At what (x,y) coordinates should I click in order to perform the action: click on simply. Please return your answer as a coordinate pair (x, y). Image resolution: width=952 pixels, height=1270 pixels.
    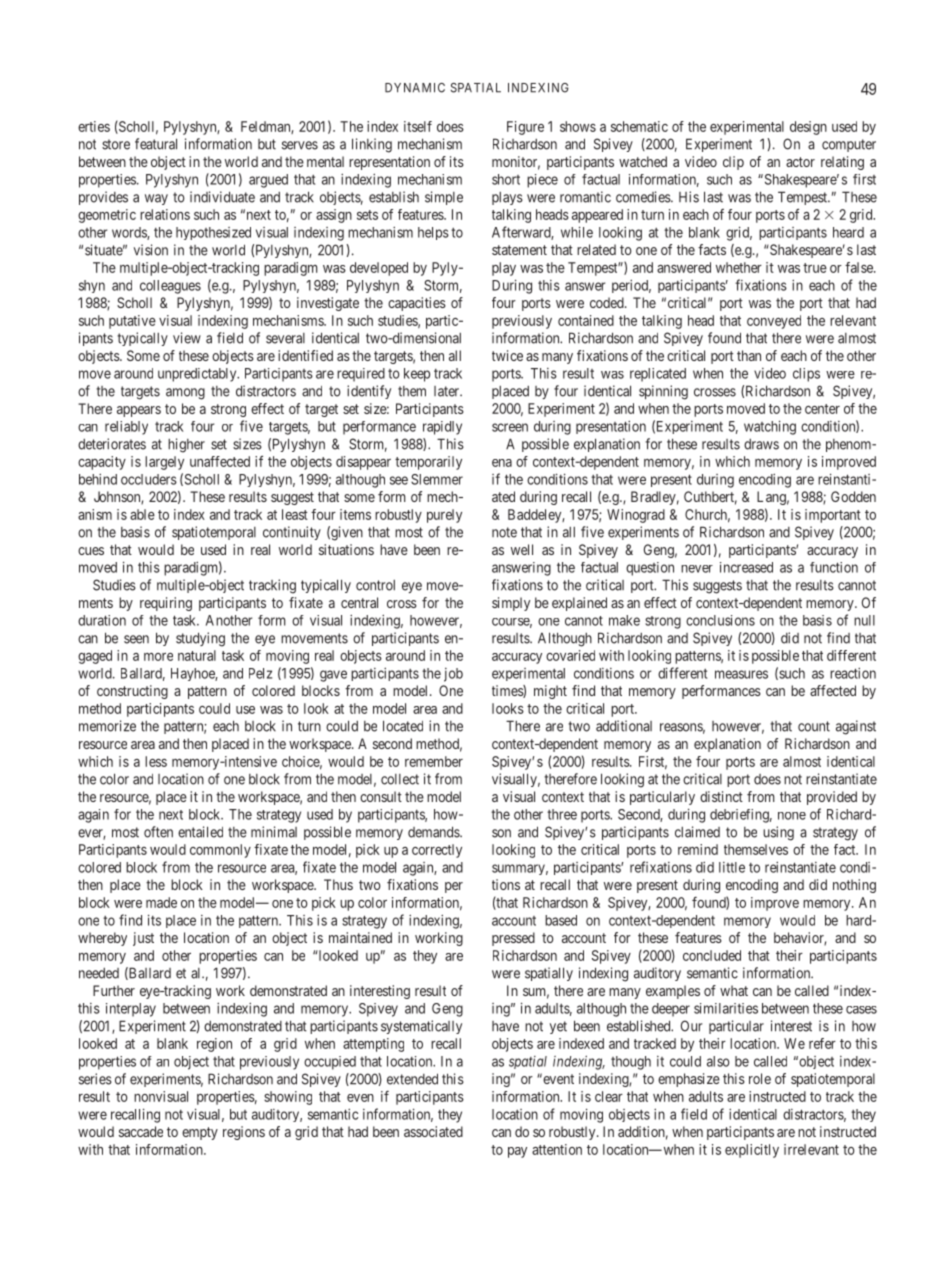
    Looking at the image, I should click on (511, 604).
